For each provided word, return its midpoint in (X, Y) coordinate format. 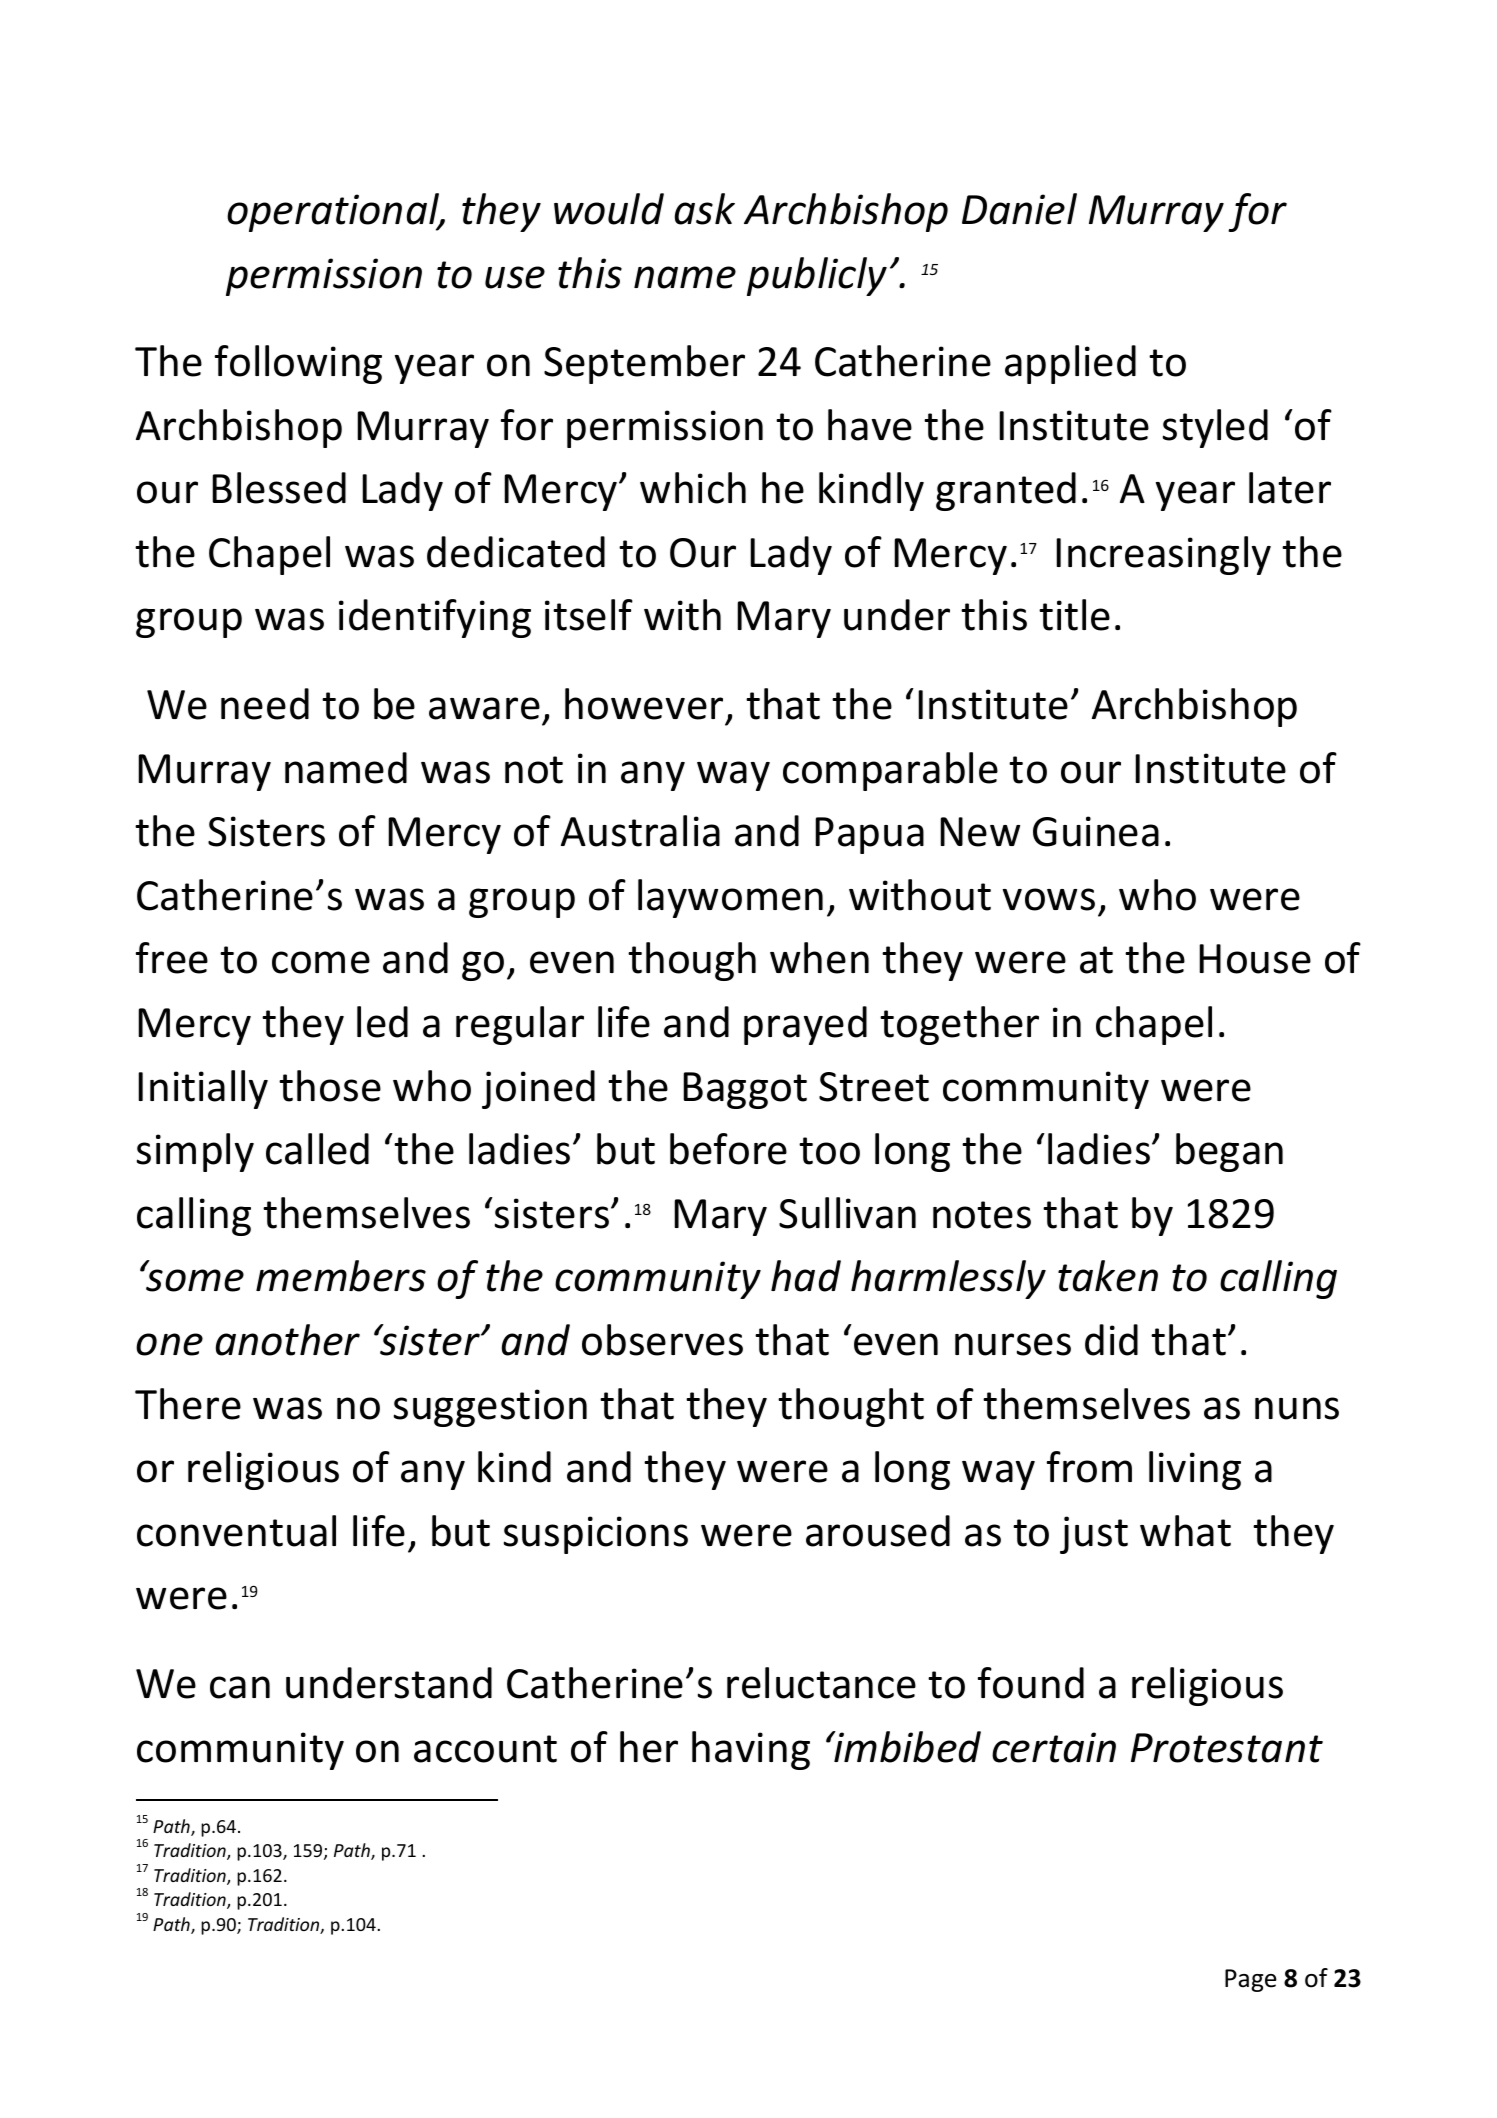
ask (705, 209)
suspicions (596, 1535)
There (188, 1404)
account (485, 1749)
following (298, 364)
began (1229, 1152)
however (644, 704)
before (728, 1149)
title (1074, 615)
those (330, 1086)
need (265, 704)
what (1185, 1531)
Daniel (1019, 209)
